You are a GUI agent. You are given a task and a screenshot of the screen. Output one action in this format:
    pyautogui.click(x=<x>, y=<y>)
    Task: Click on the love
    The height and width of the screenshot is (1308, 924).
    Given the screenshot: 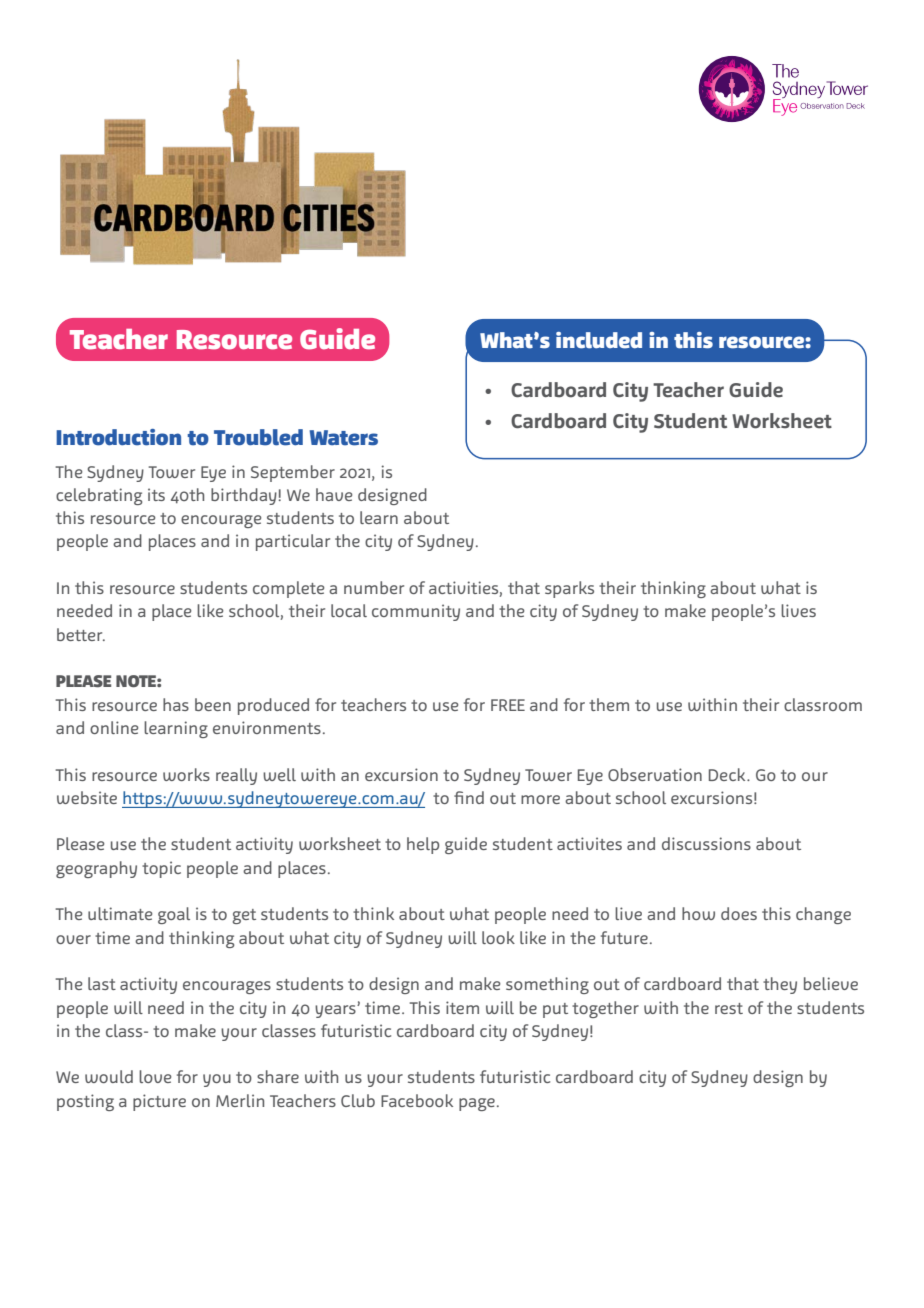 What is the action you would take?
    pyautogui.click(x=155, y=1076)
